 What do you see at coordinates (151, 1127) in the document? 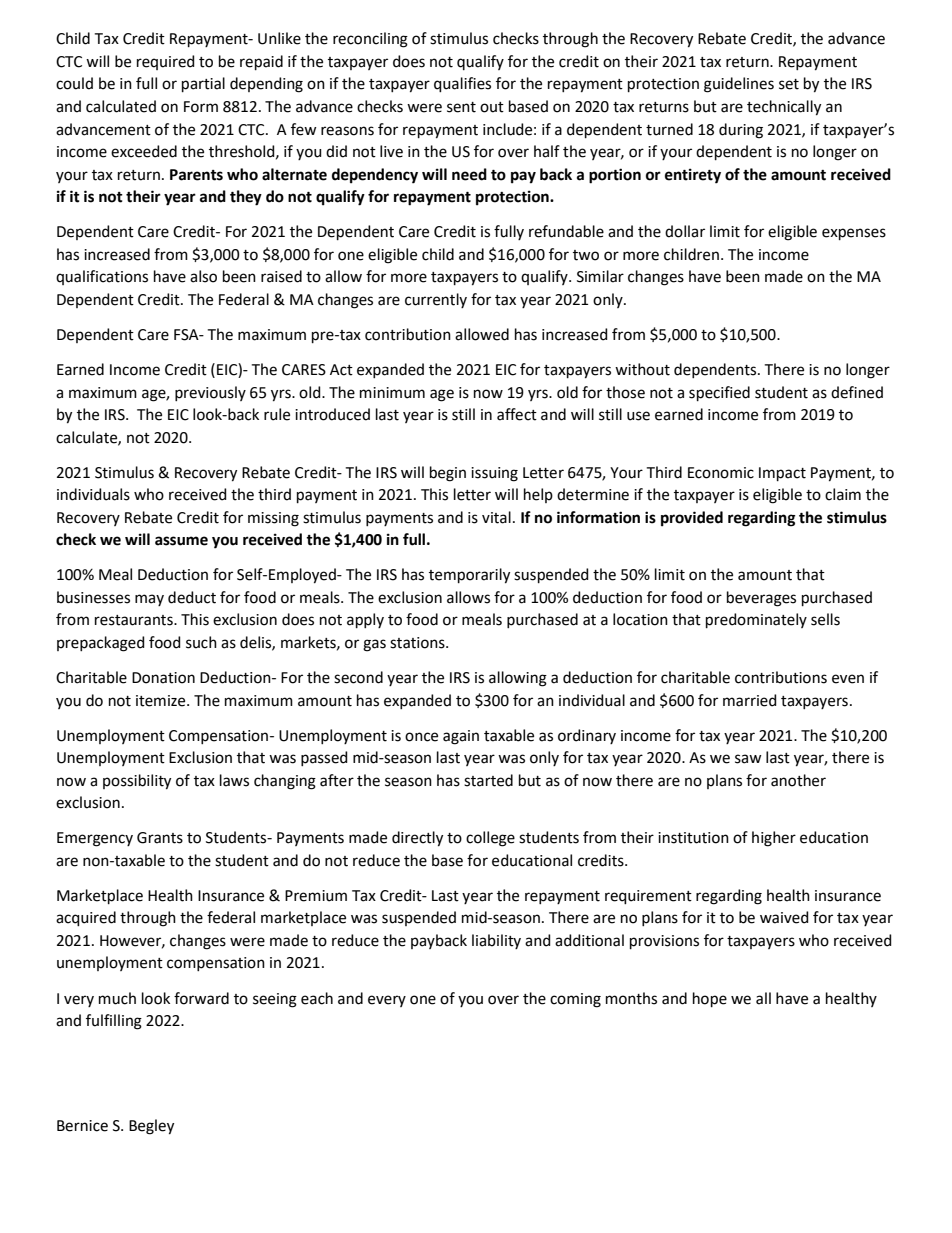
I see `Begley` at bounding box center [151, 1127].
